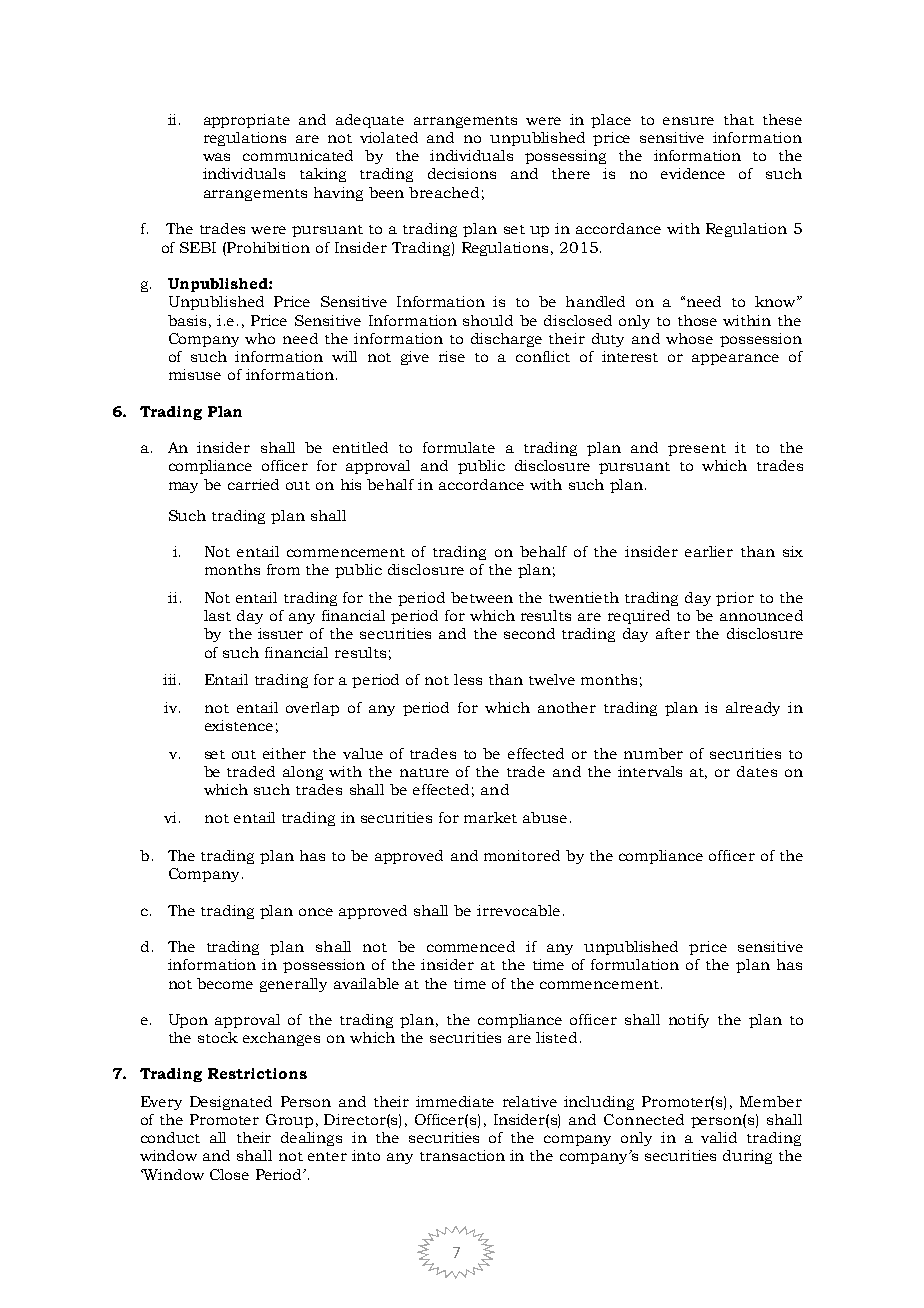 The width and height of the image is (924, 1308). What do you see at coordinates (635, 964) in the image?
I see `formulation` at bounding box center [635, 964].
